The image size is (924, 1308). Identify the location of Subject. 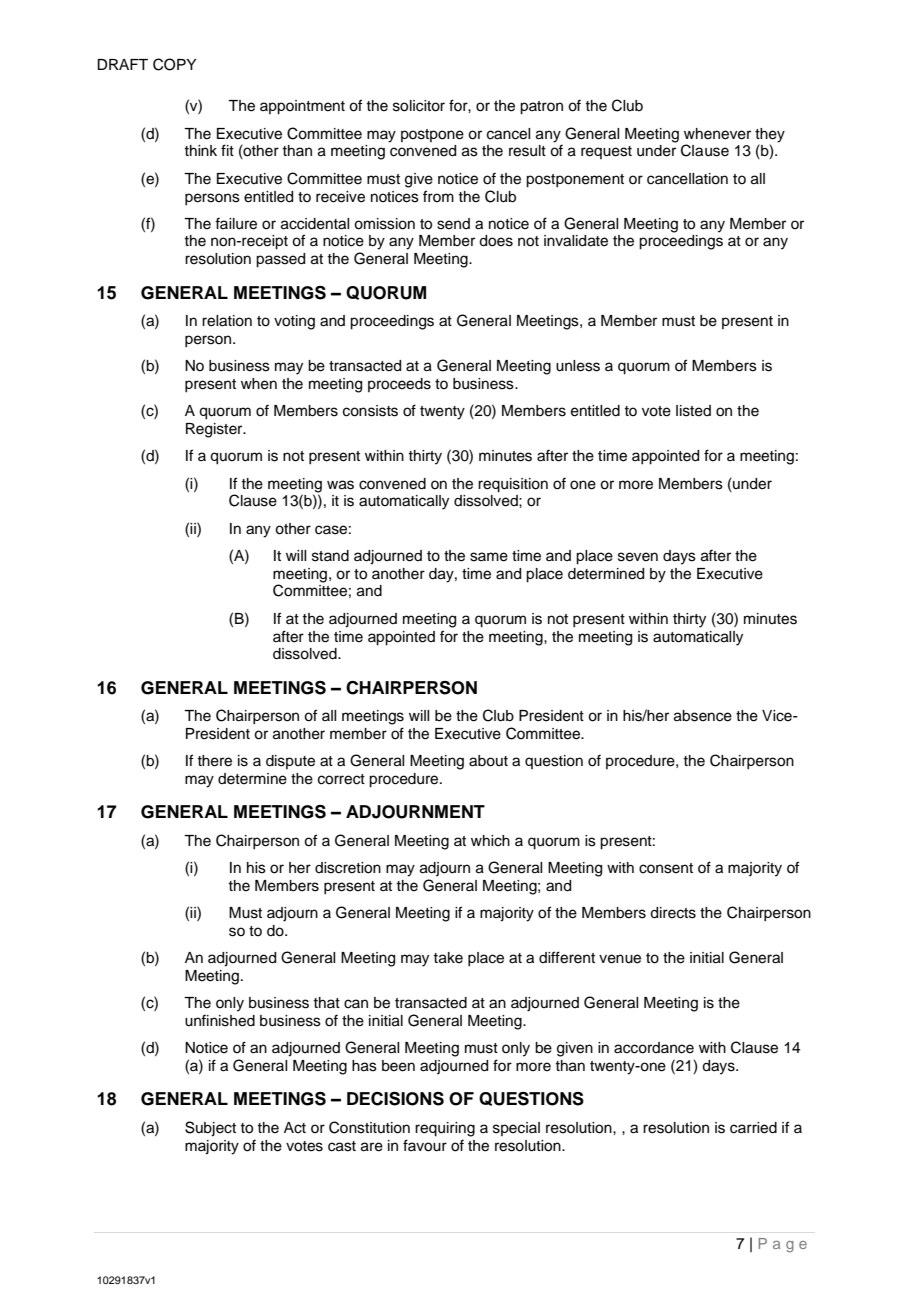
(210, 1129).
